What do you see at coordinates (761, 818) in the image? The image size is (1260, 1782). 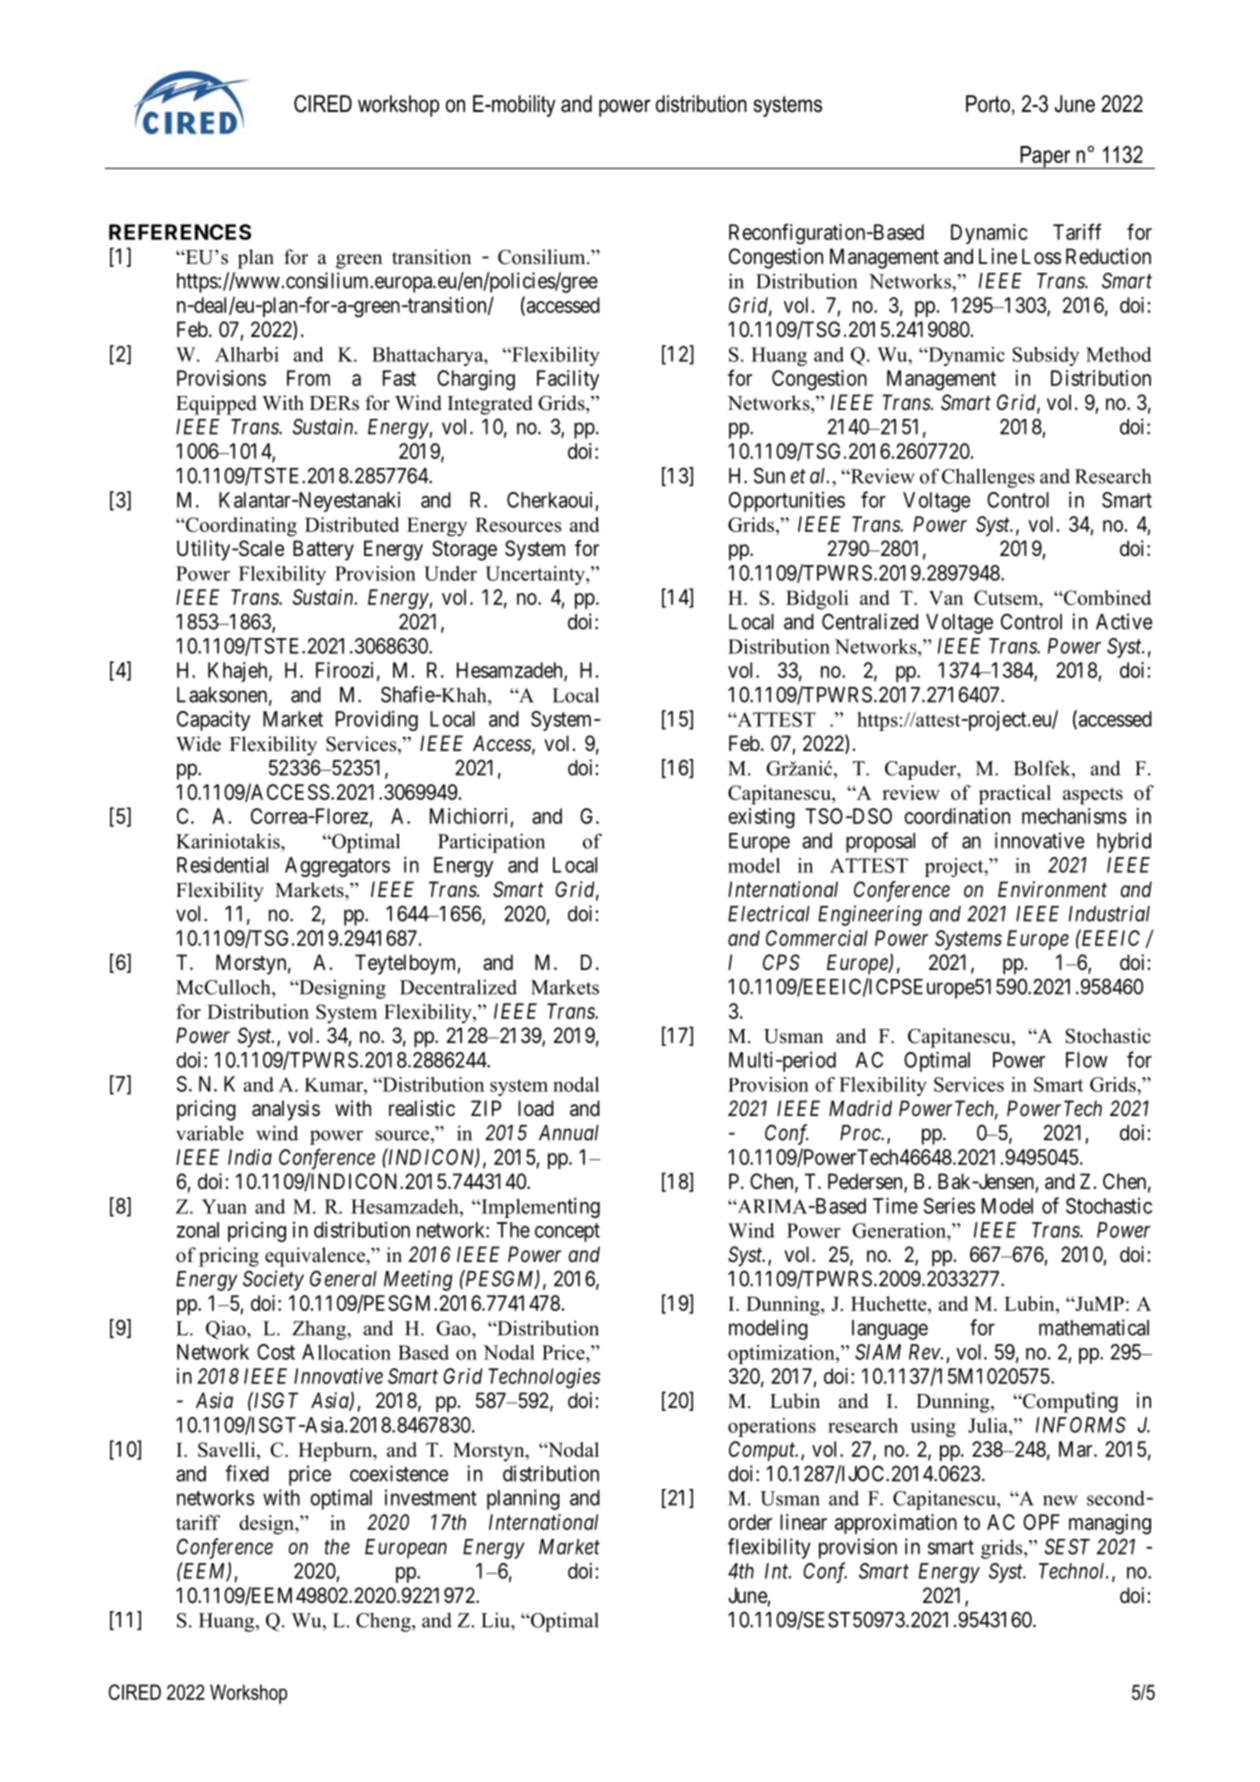 I see `existing` at bounding box center [761, 818].
